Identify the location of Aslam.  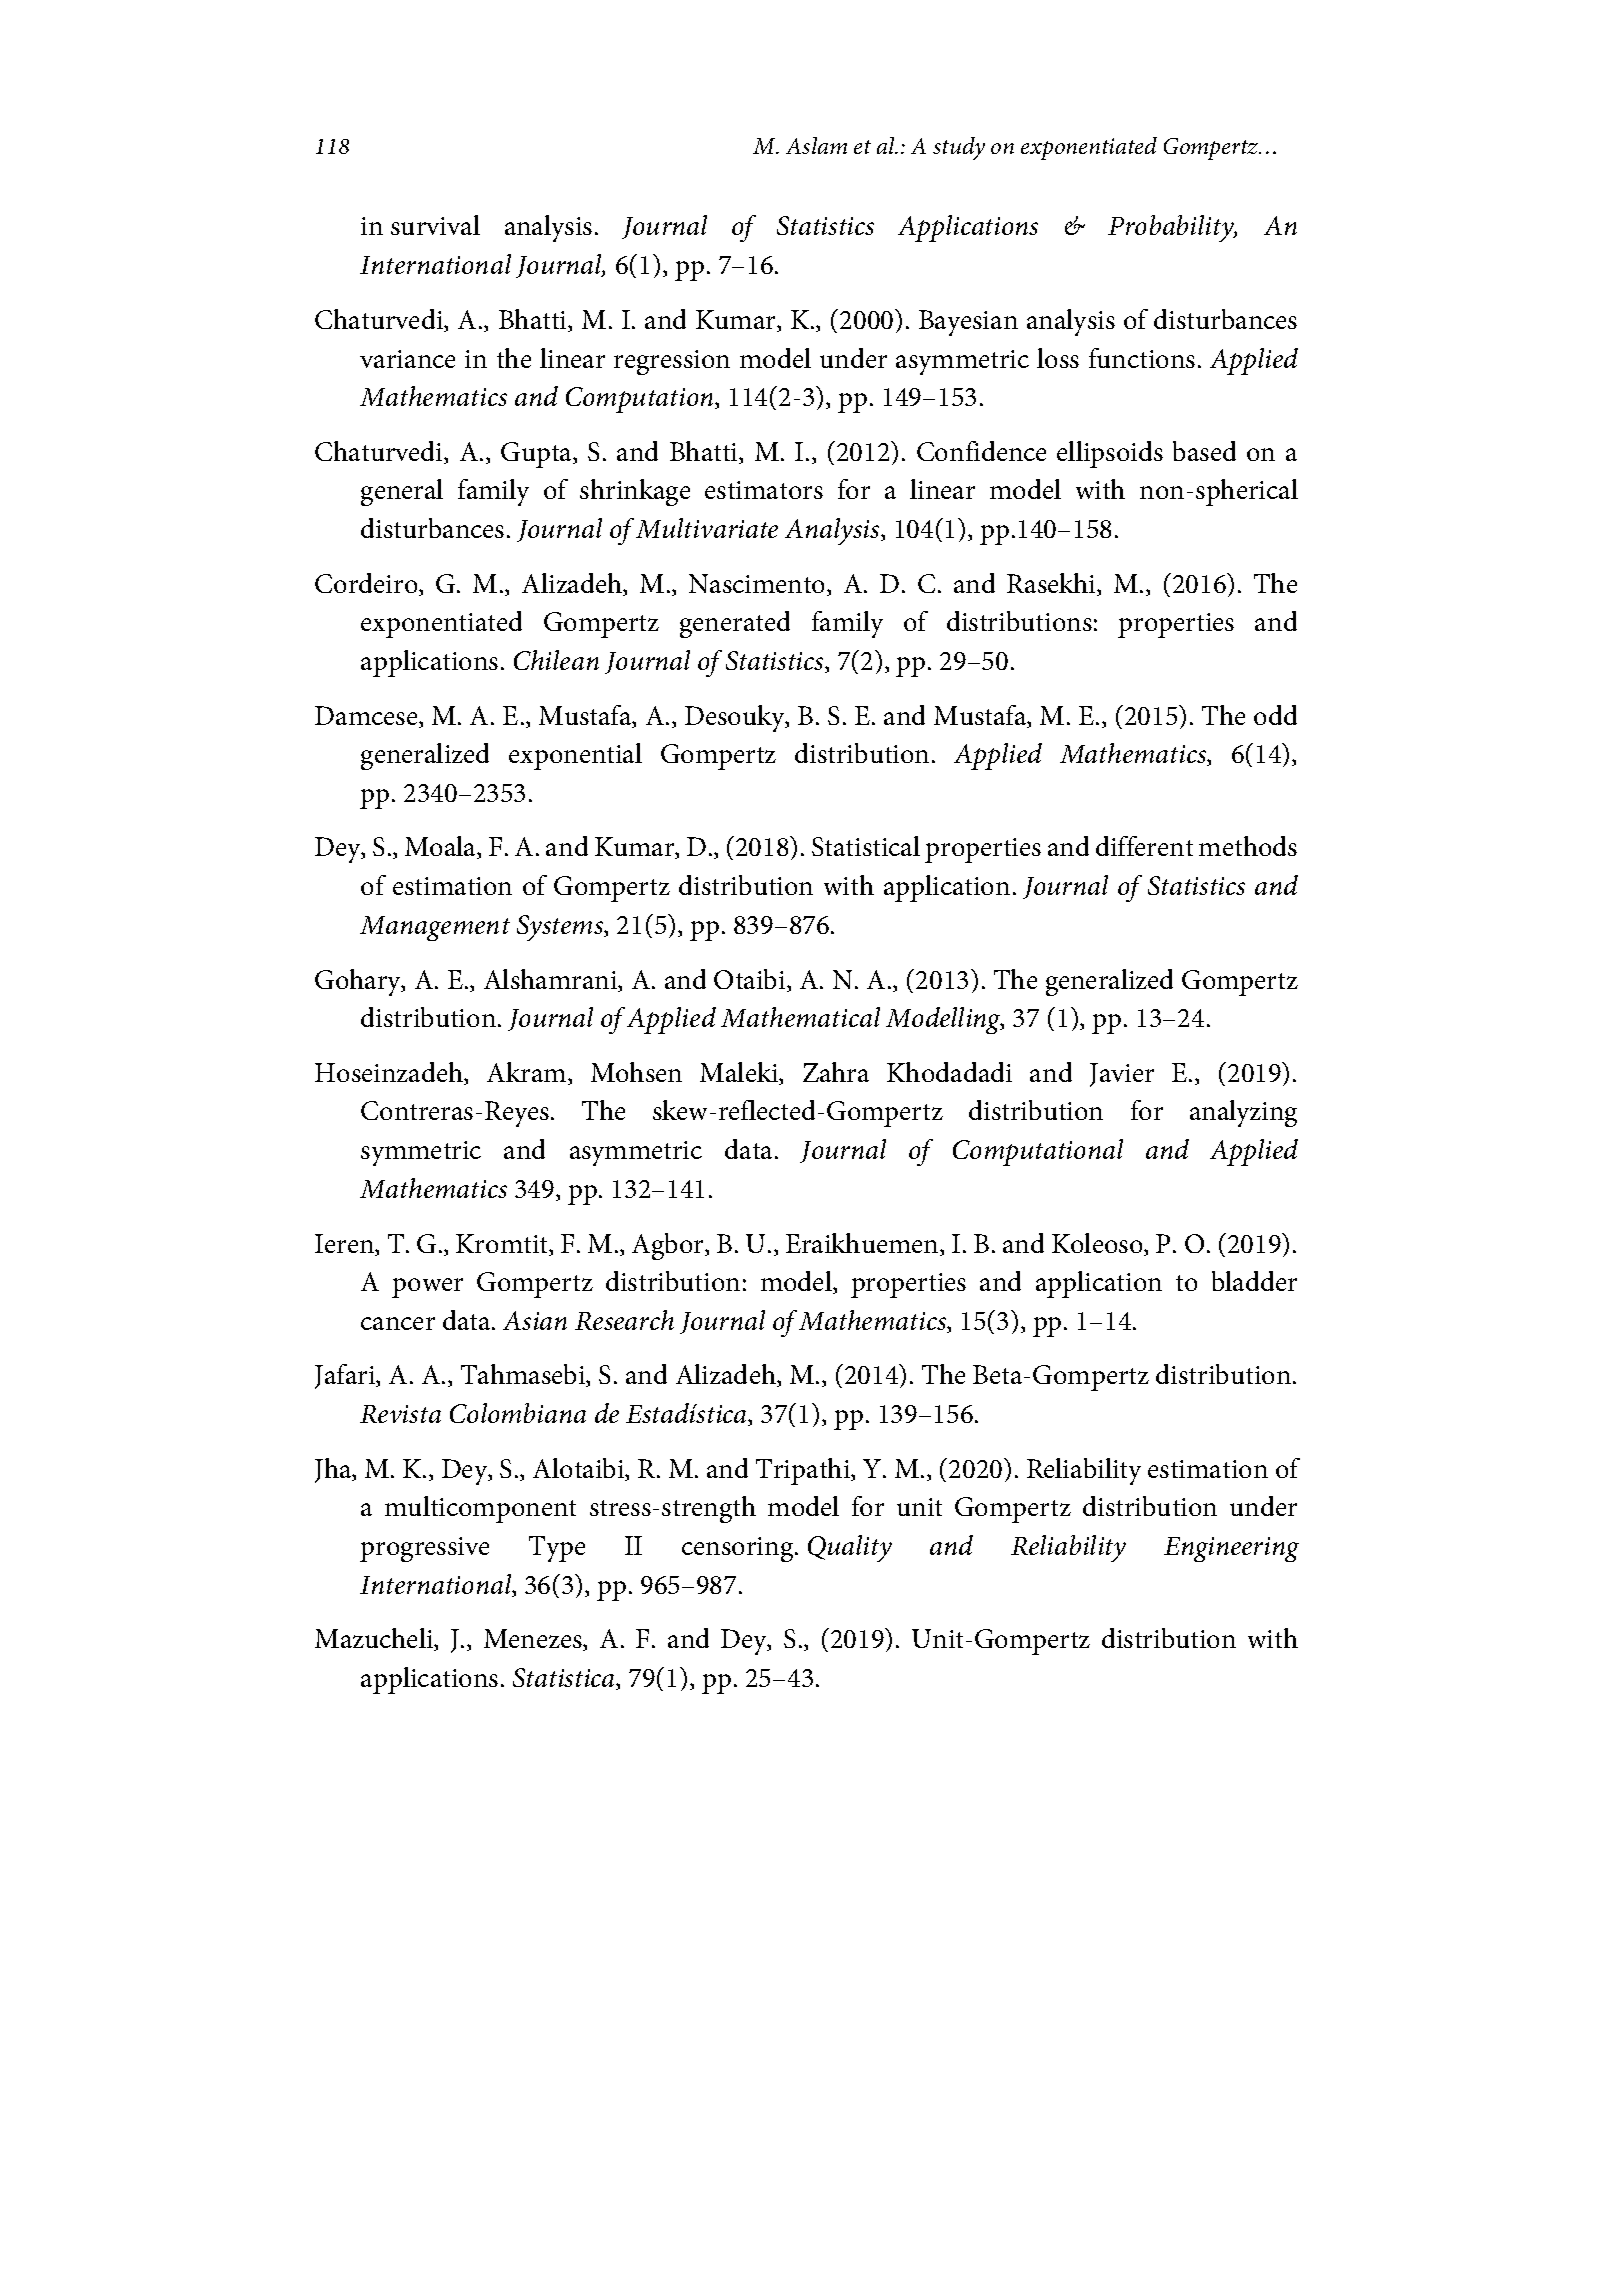
(816, 145).
